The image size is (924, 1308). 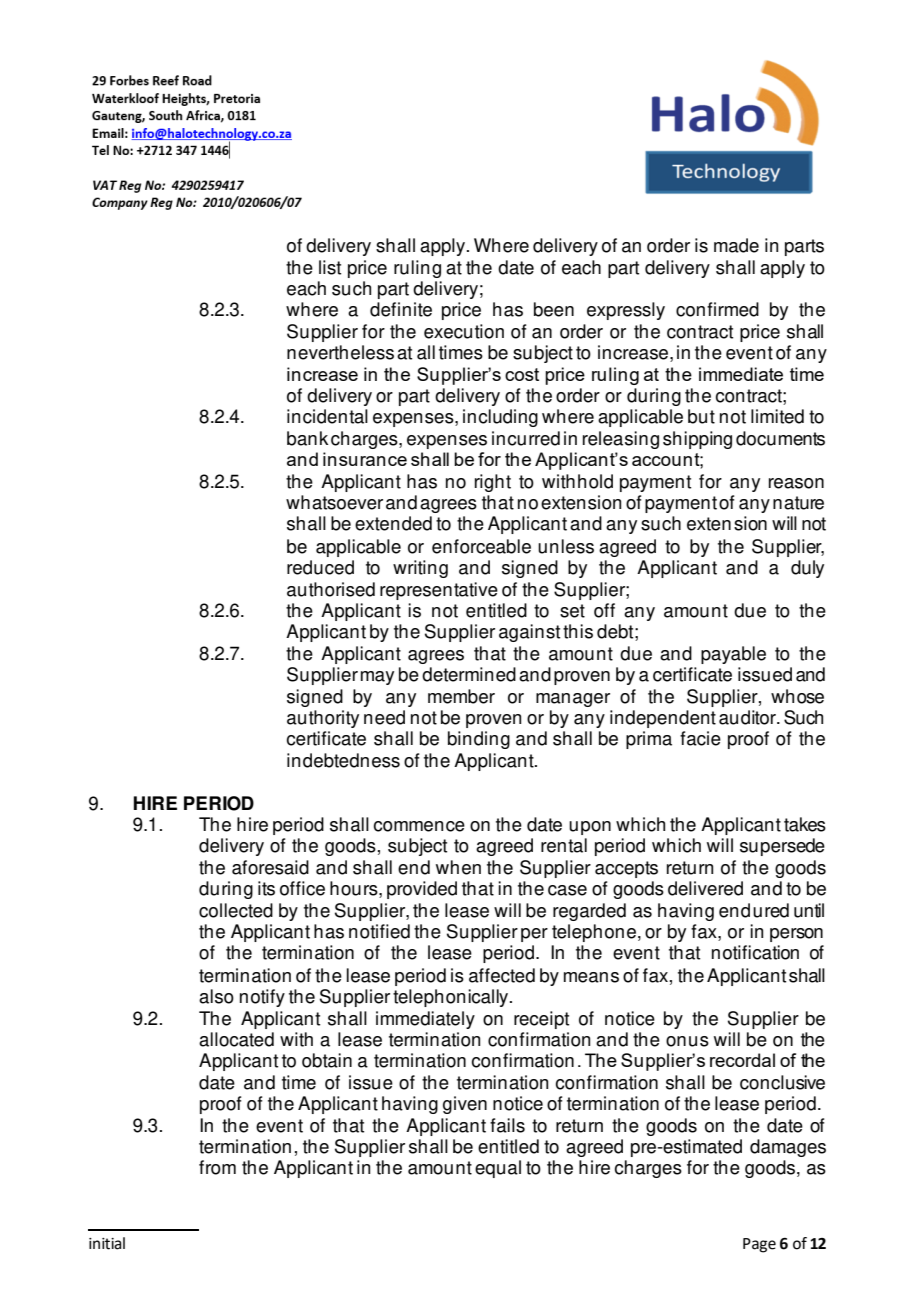 What do you see at coordinates (700, 738) in the screenshot?
I see `facie` at bounding box center [700, 738].
